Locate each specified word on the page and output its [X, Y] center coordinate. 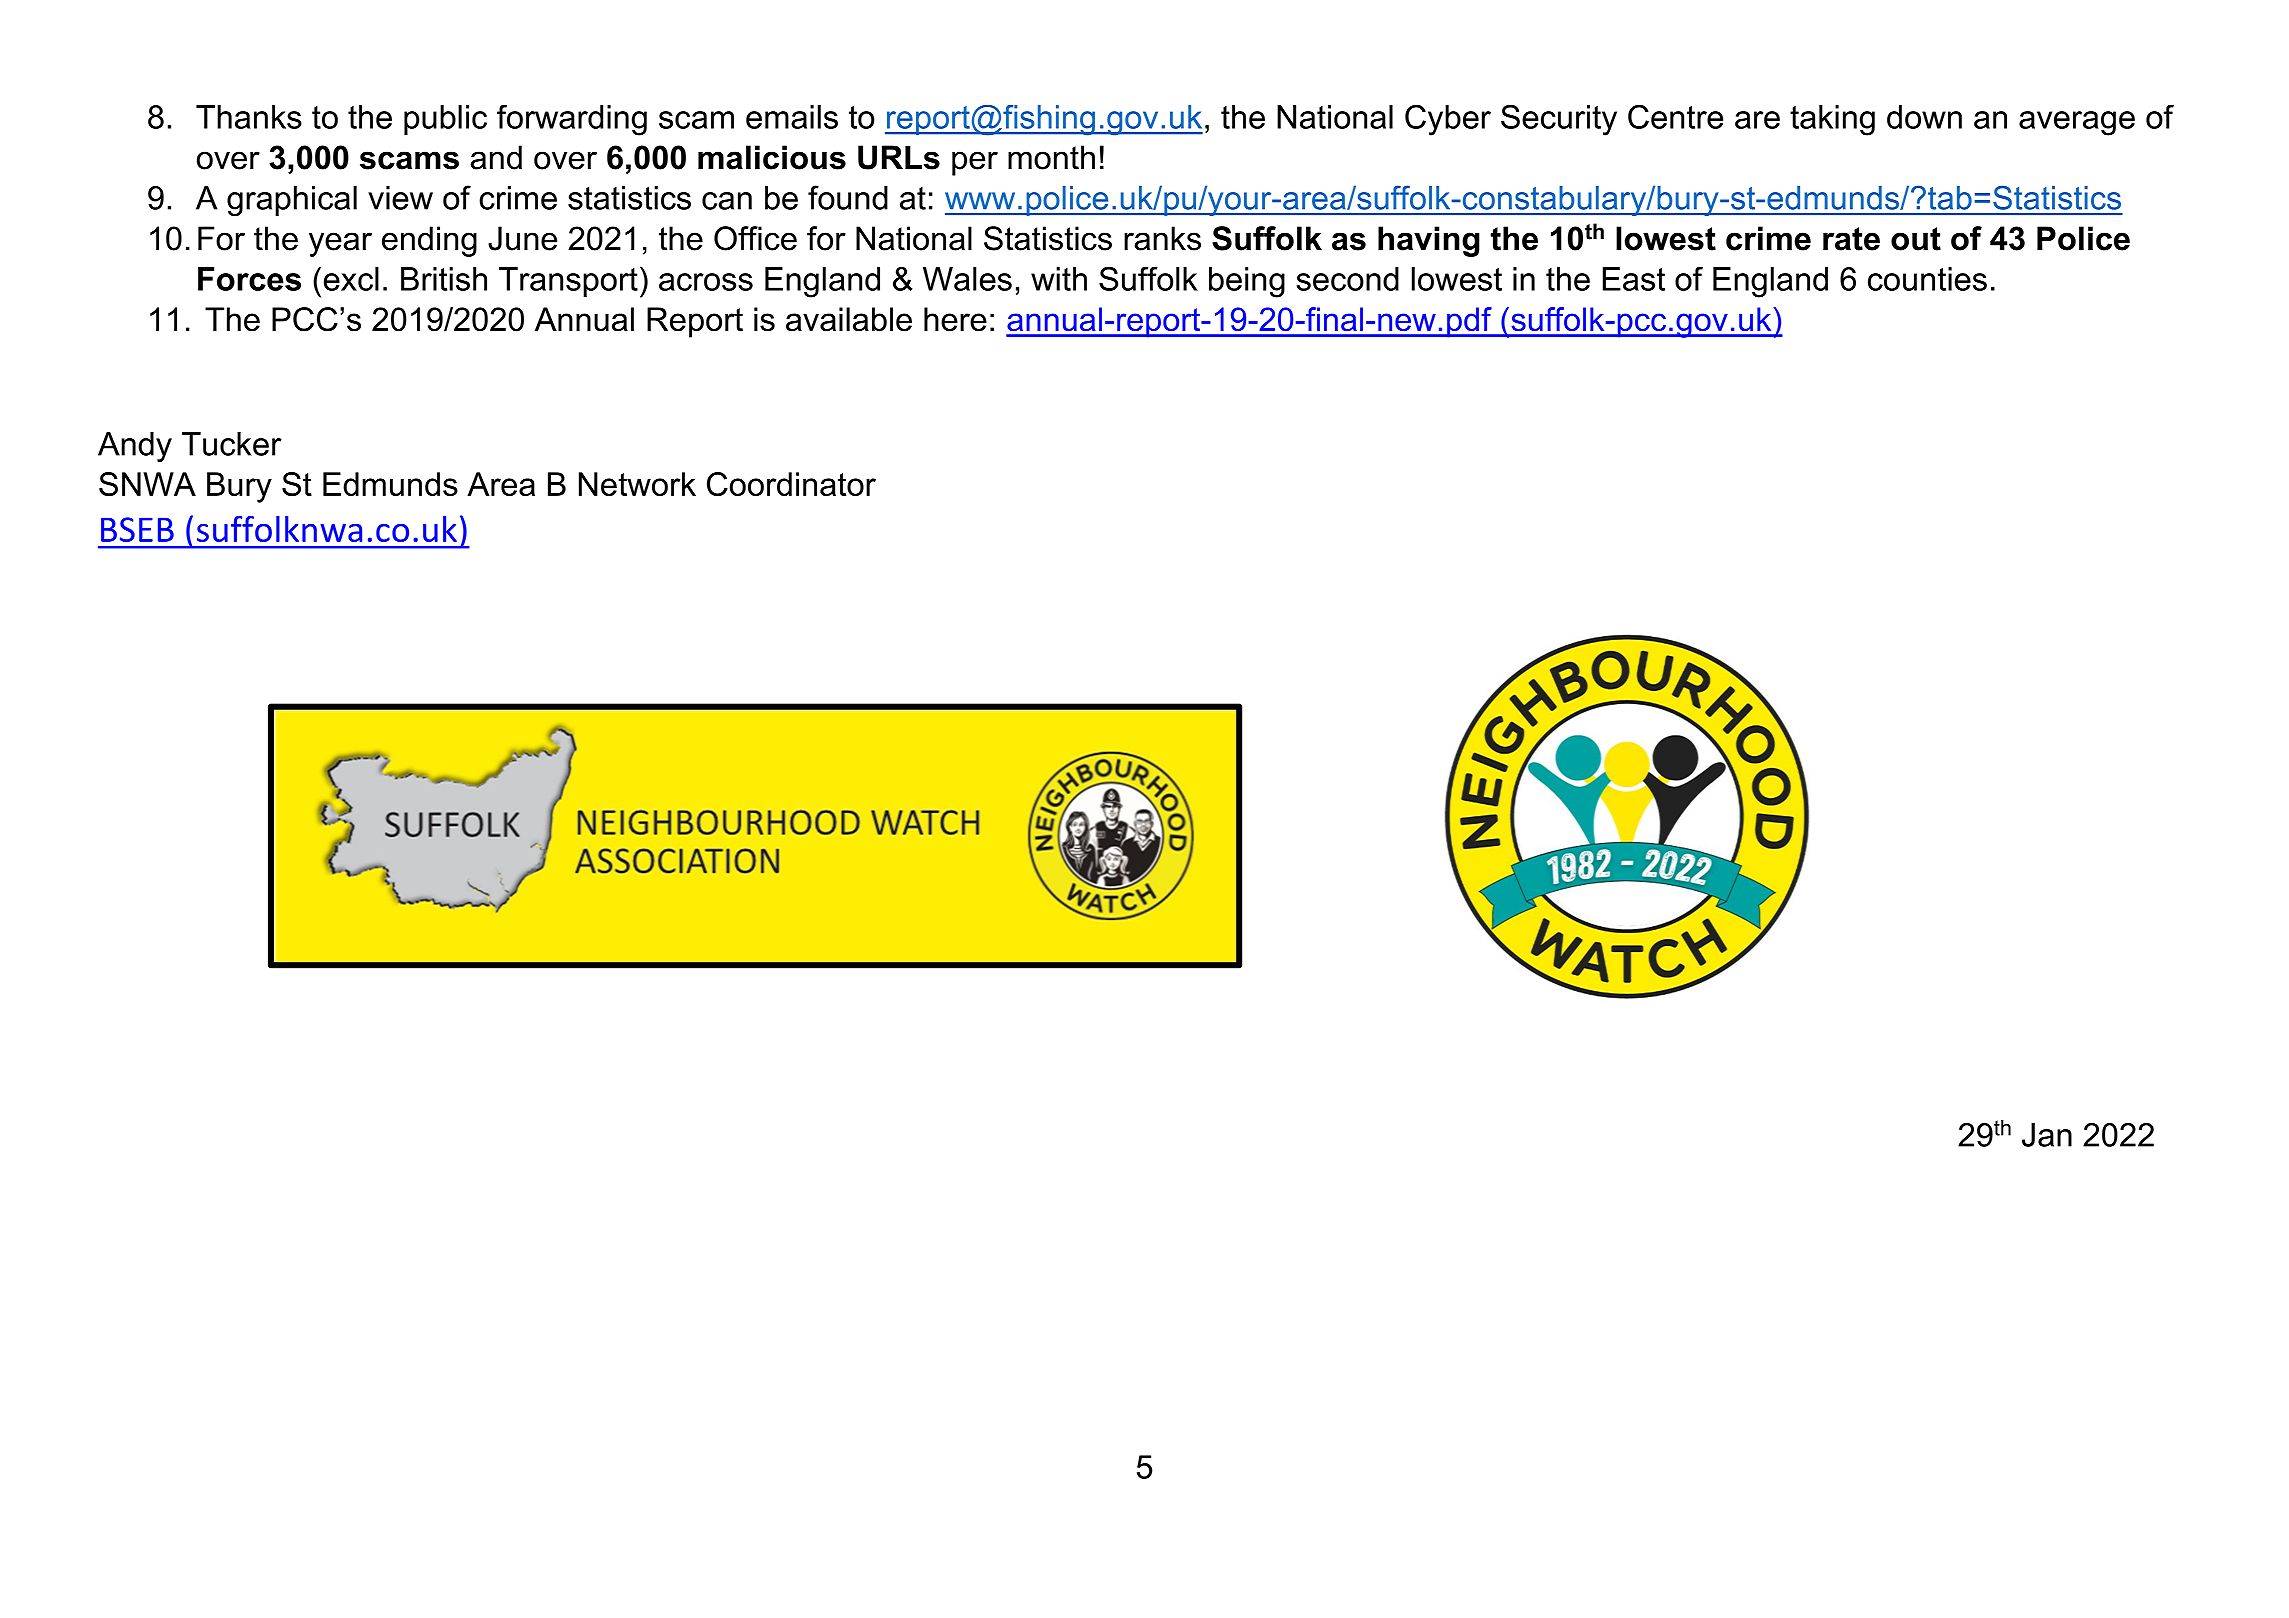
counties [1927, 279]
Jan [2047, 1135]
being [1247, 282]
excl [351, 279]
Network [637, 484]
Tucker [232, 444]
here [955, 319]
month [1051, 157]
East [1634, 279]
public [445, 120]
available [849, 319]
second [1348, 279]
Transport [568, 282]
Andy [135, 447]
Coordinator [791, 484]
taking [1832, 120]
